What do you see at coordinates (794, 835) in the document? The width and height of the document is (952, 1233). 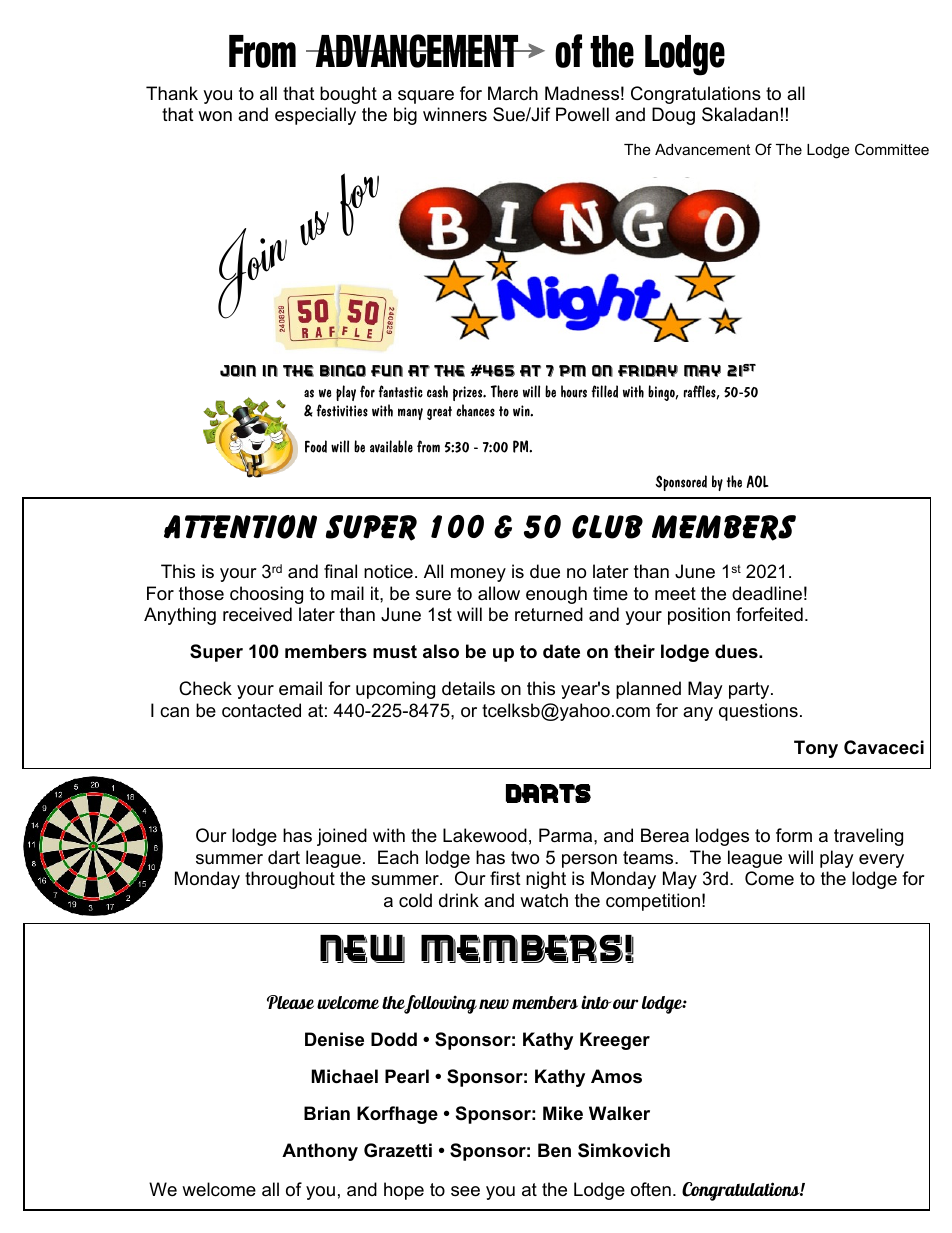 I see `form` at bounding box center [794, 835].
